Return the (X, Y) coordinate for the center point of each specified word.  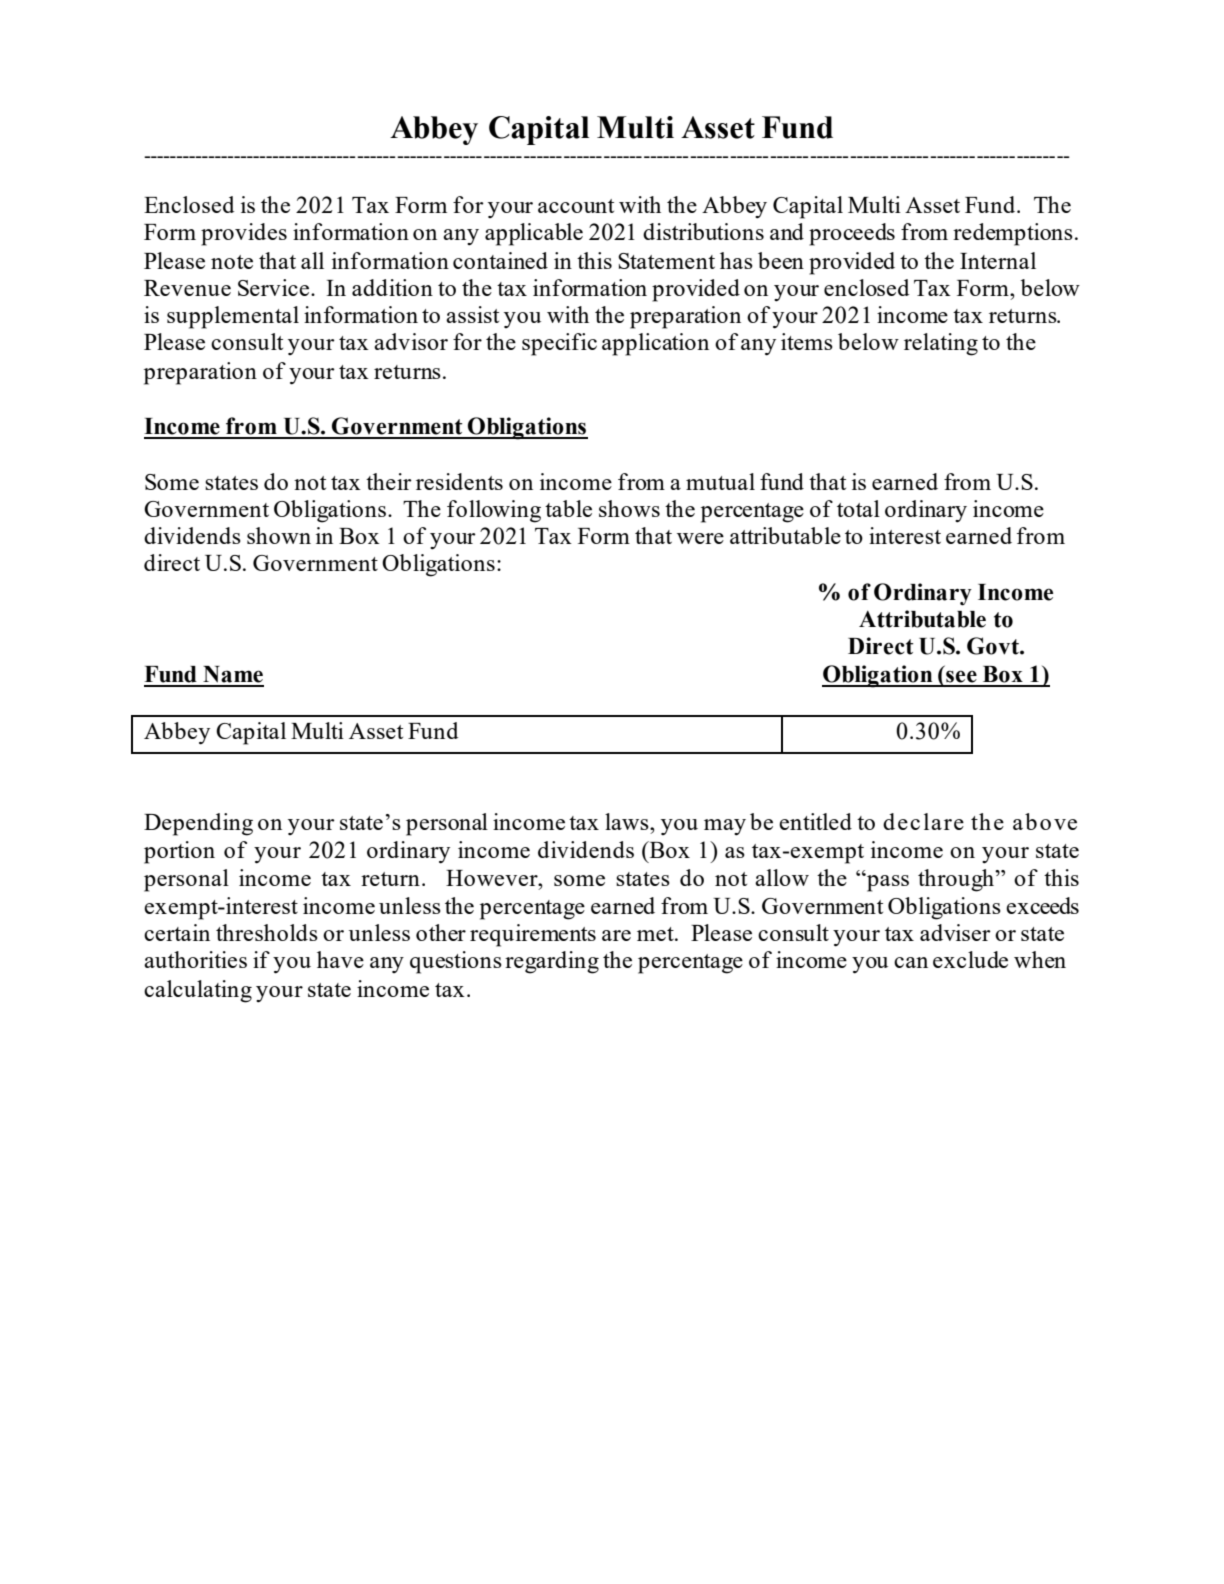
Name (233, 674)
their (389, 481)
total (858, 508)
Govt (994, 646)
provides (244, 234)
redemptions (1013, 234)
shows (629, 508)
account (576, 206)
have (340, 959)
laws (628, 821)
